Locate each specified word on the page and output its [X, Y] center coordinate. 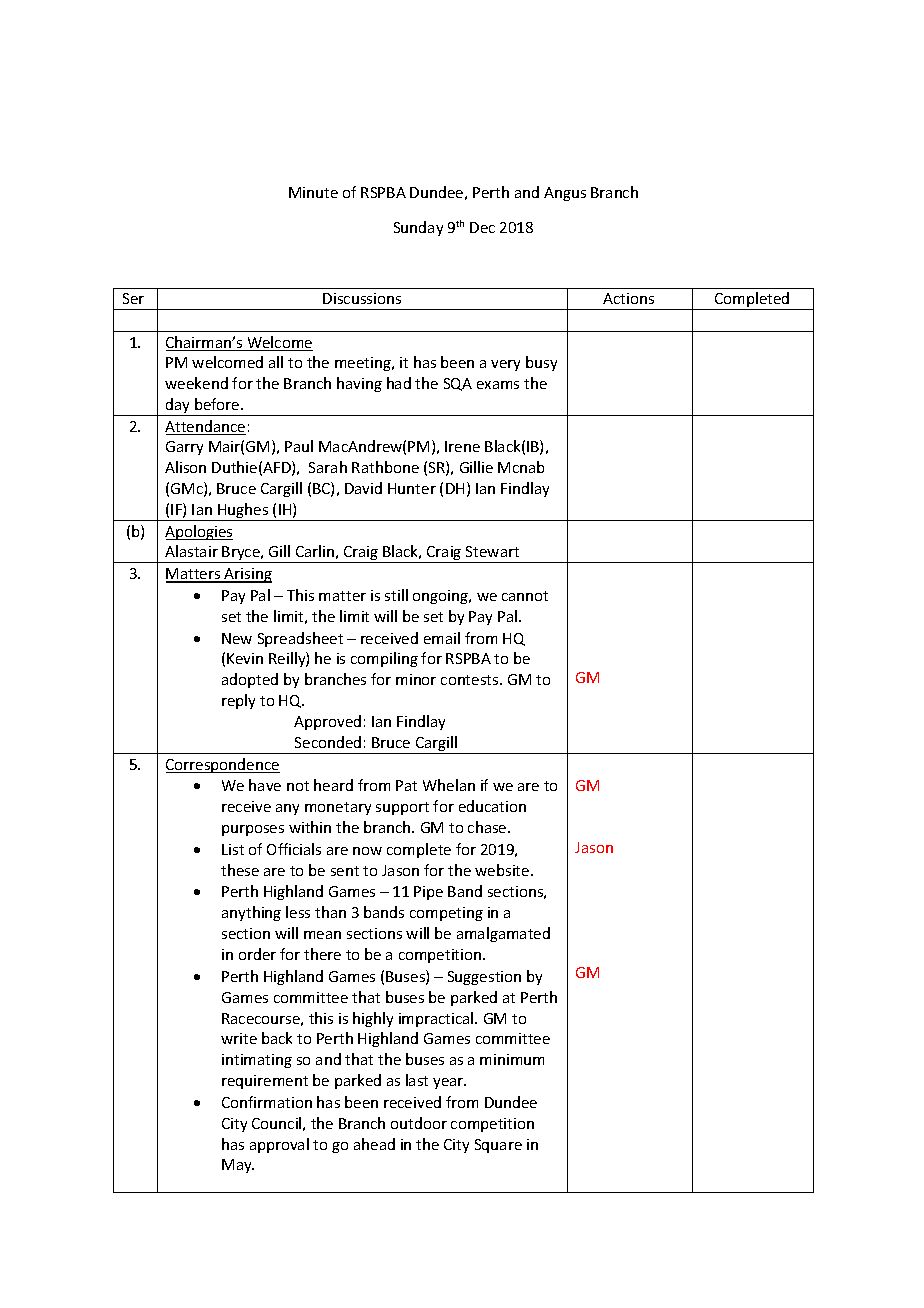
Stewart [492, 551]
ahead [374, 1144]
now [367, 851]
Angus [565, 194]
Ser [133, 298]
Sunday [418, 228]
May [238, 1166]
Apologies [199, 532]
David [363, 488]
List [233, 849]
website [503, 870]
